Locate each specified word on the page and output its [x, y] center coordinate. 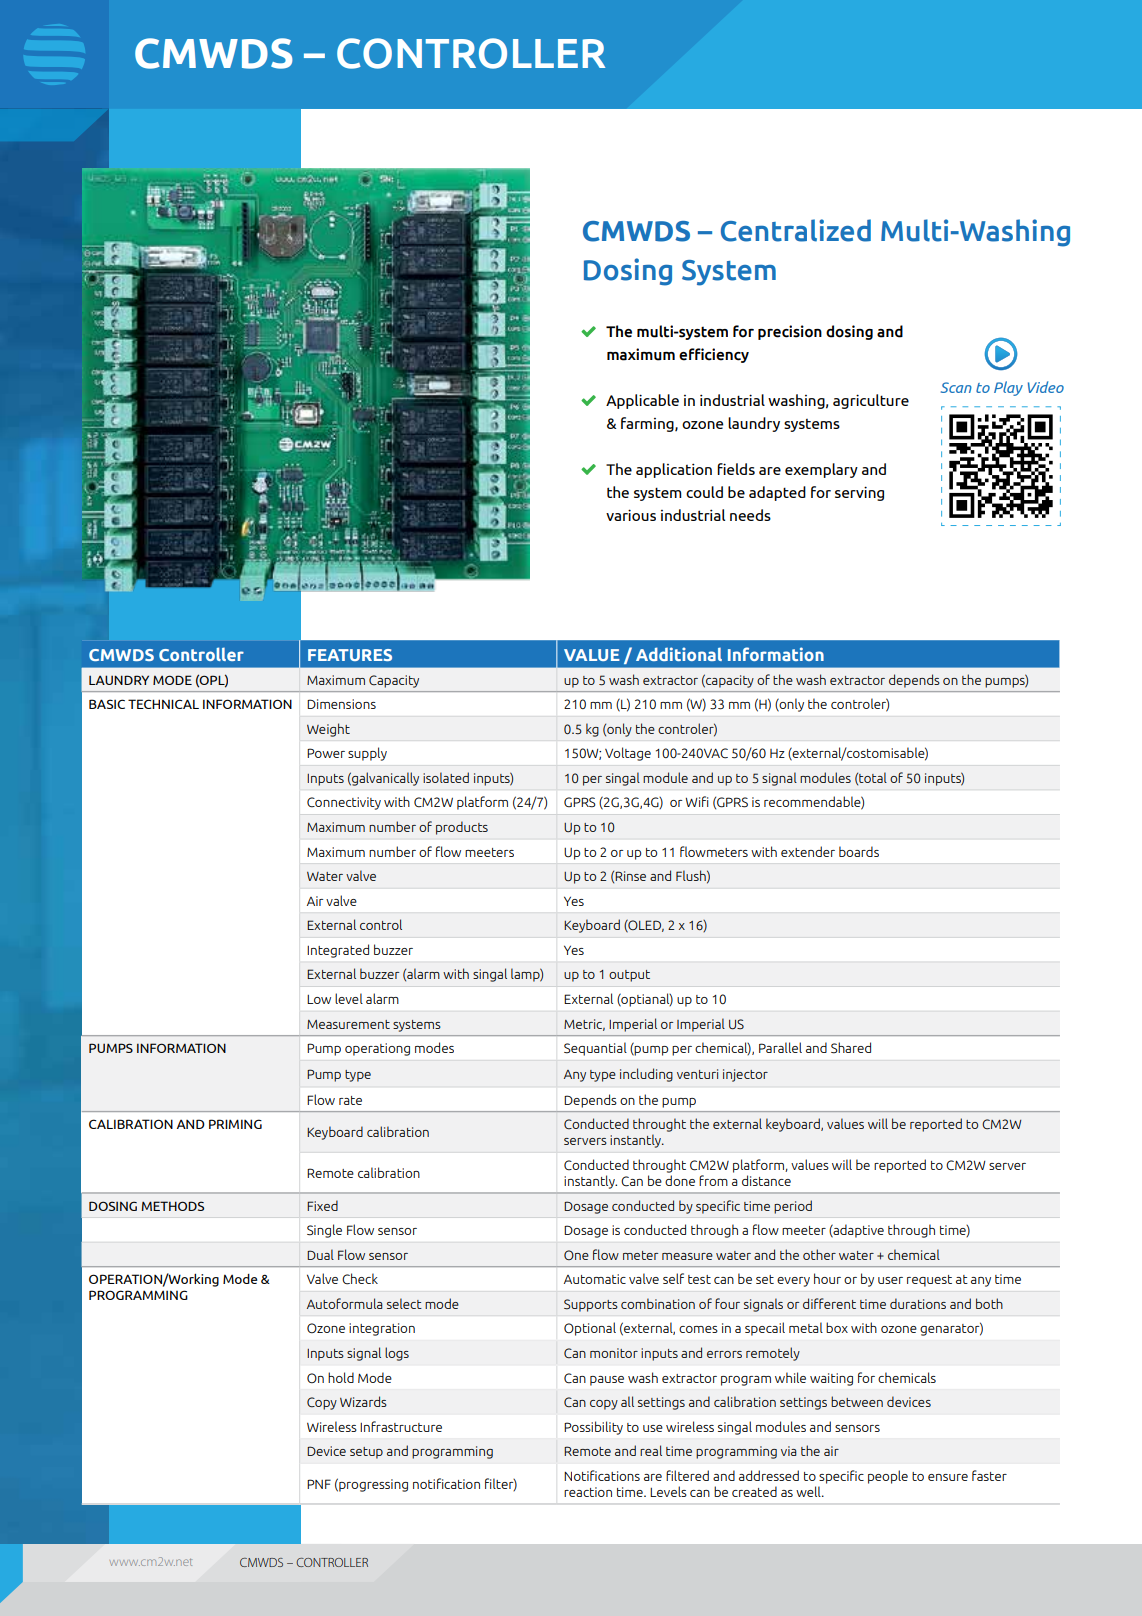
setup [366, 1453]
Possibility [593, 1428]
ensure [948, 1477]
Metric [584, 1025]
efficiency [714, 355]
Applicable [642, 401]
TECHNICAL [163, 704]
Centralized [796, 230]
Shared [851, 1048]
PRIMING [235, 1124]
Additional [679, 654]
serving [859, 493]
